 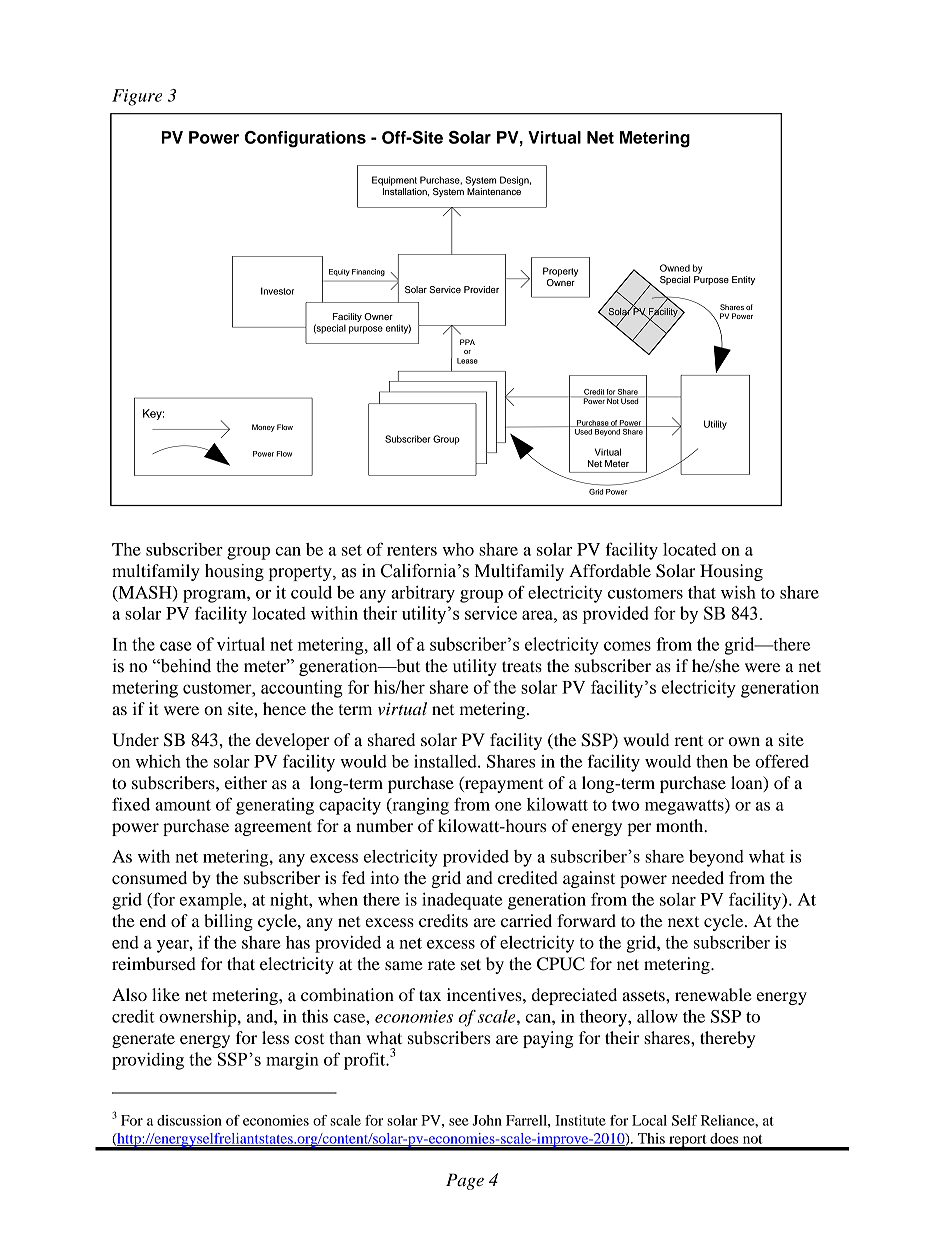 I want to click on Figure, so click(x=137, y=97).
